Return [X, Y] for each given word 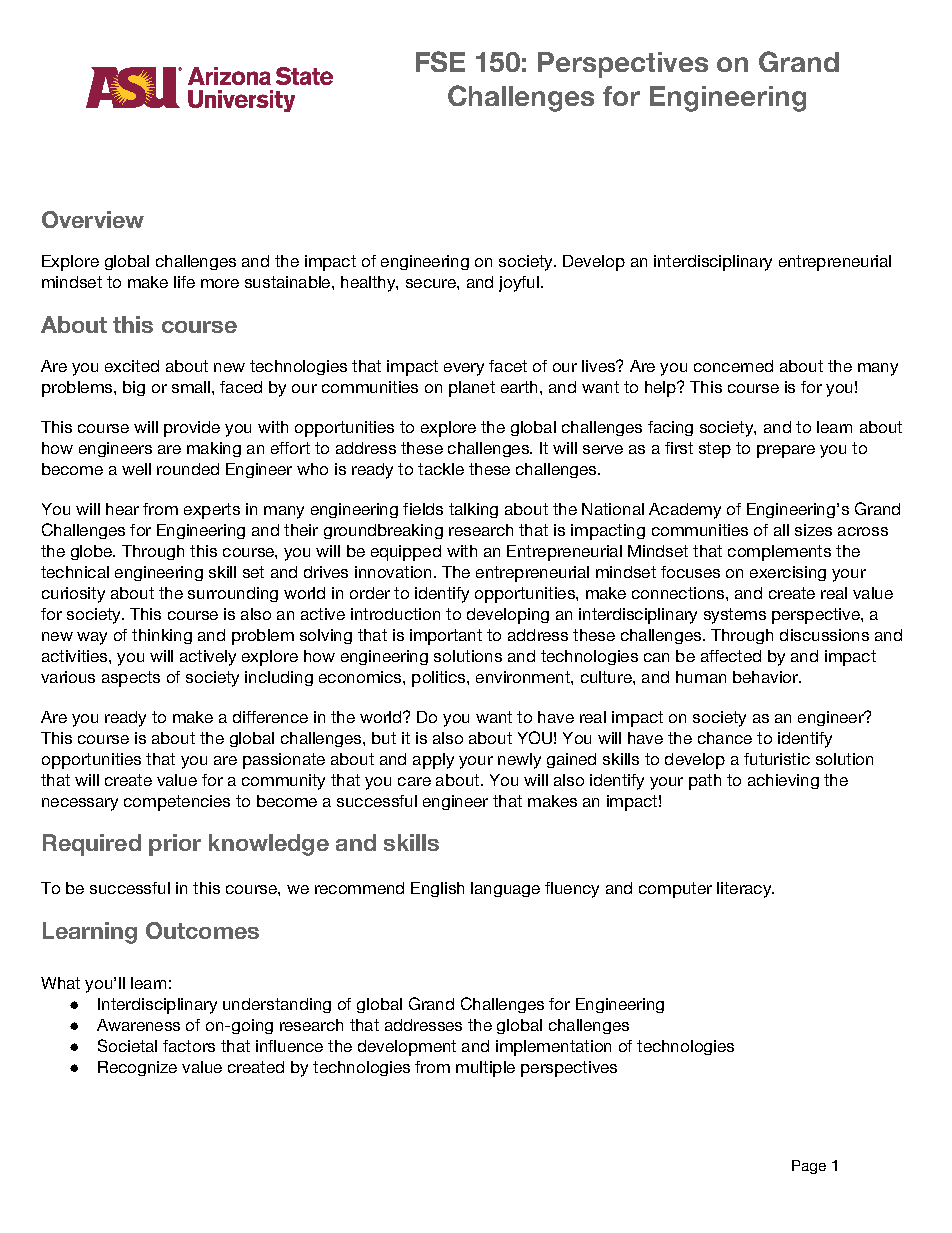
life [184, 282]
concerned [733, 366]
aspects [131, 679]
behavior [766, 677]
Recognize [137, 1068]
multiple [485, 1069]
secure [432, 283]
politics [440, 679]
